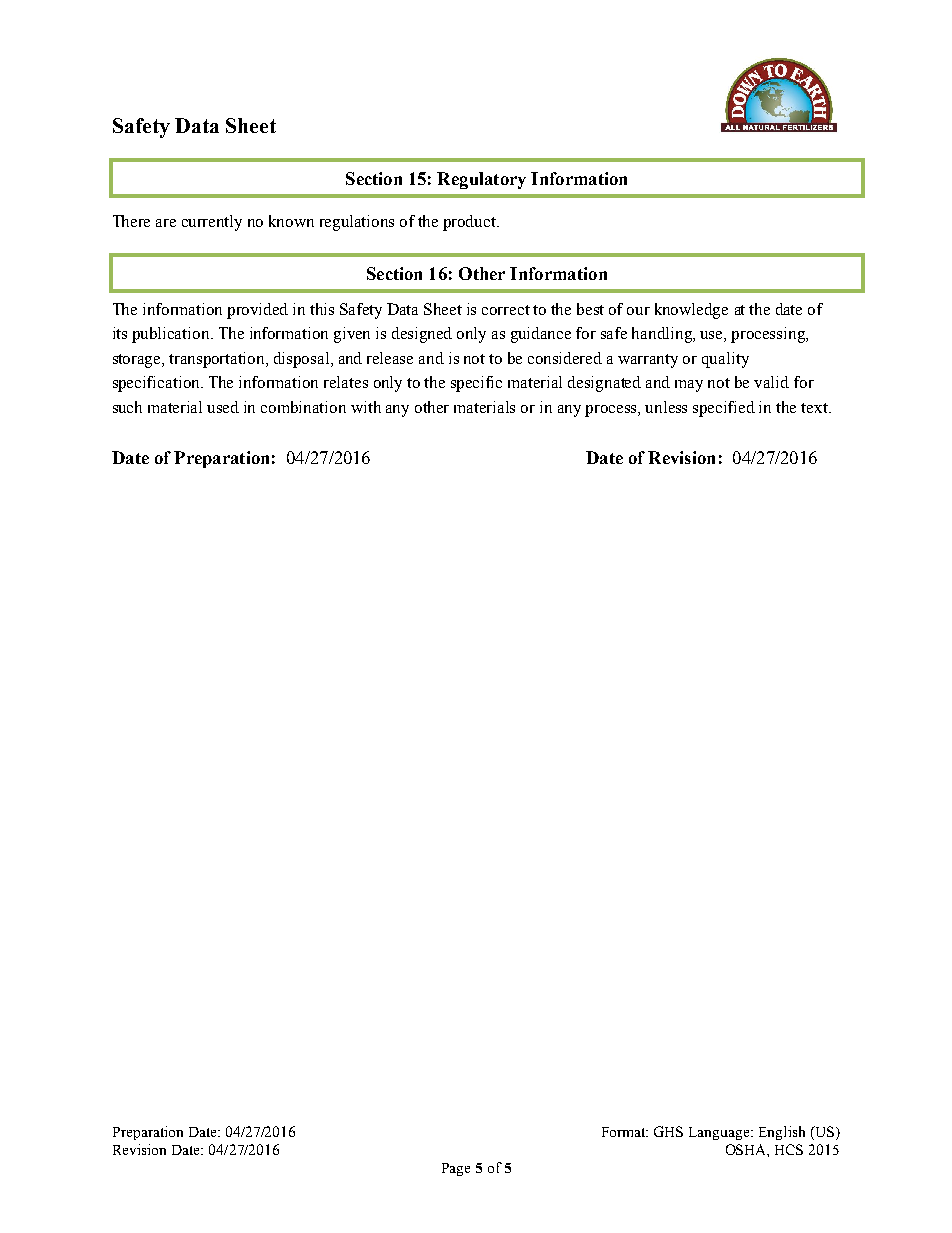 This page has height=1233, width=952. Describe the element at coordinates (223, 407) in the page. I see `used` at that location.
